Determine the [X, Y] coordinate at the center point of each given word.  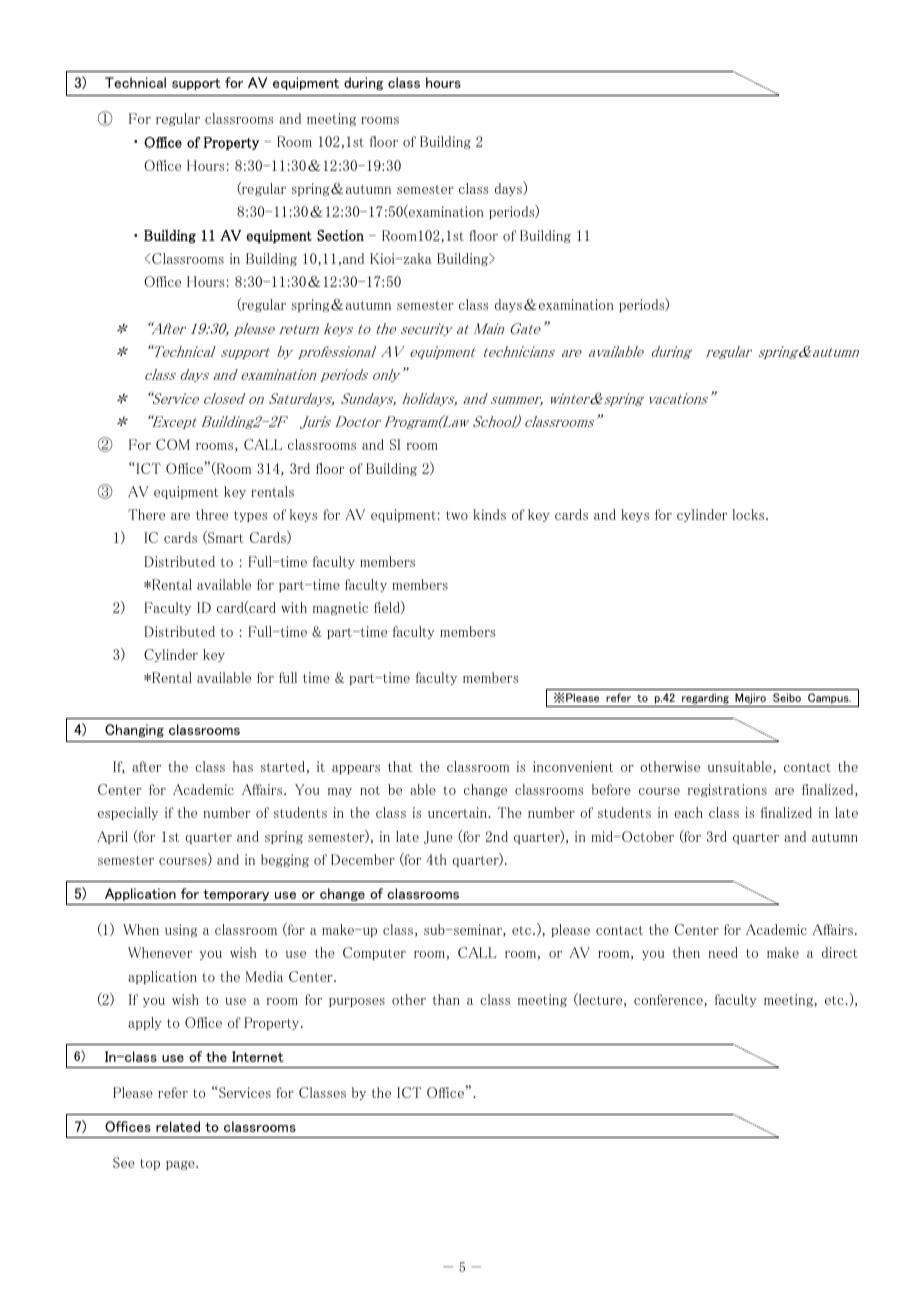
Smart [224, 537]
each [688, 812]
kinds [489, 514]
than [446, 999]
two [457, 515]
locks [749, 514]
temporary [236, 895]
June [438, 837]
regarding [705, 700]
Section [340, 235]
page [181, 1165]
